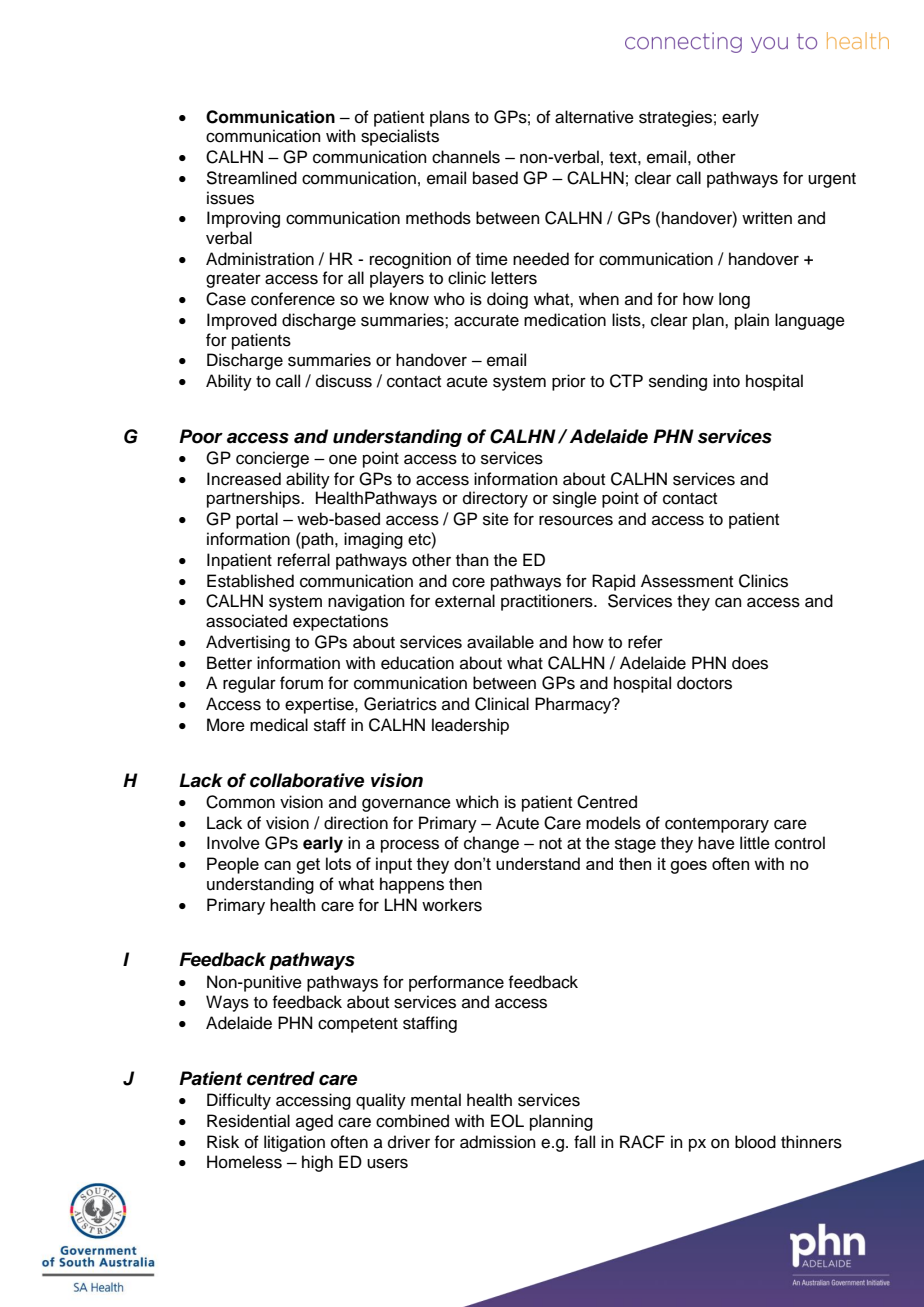 This screenshot has width=924, height=1307. I want to click on channels, so click(466, 157).
